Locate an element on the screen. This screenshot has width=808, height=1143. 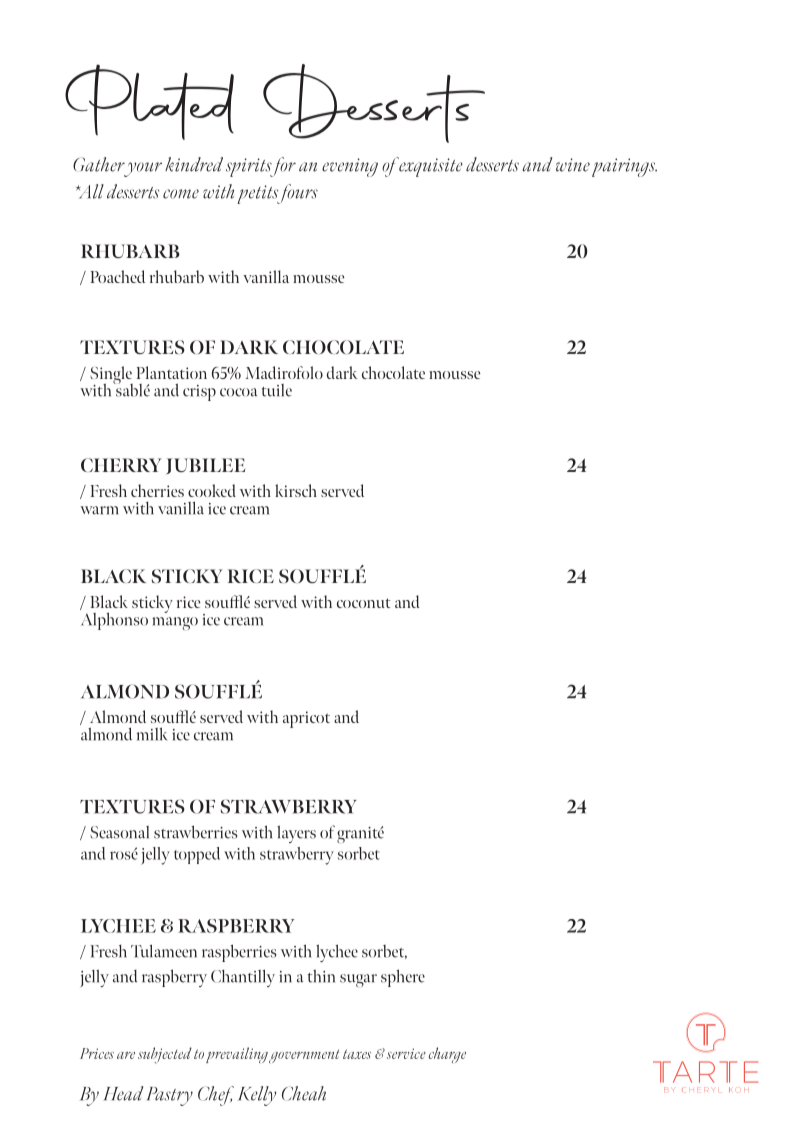
kirsch is located at coordinates (296, 490).
